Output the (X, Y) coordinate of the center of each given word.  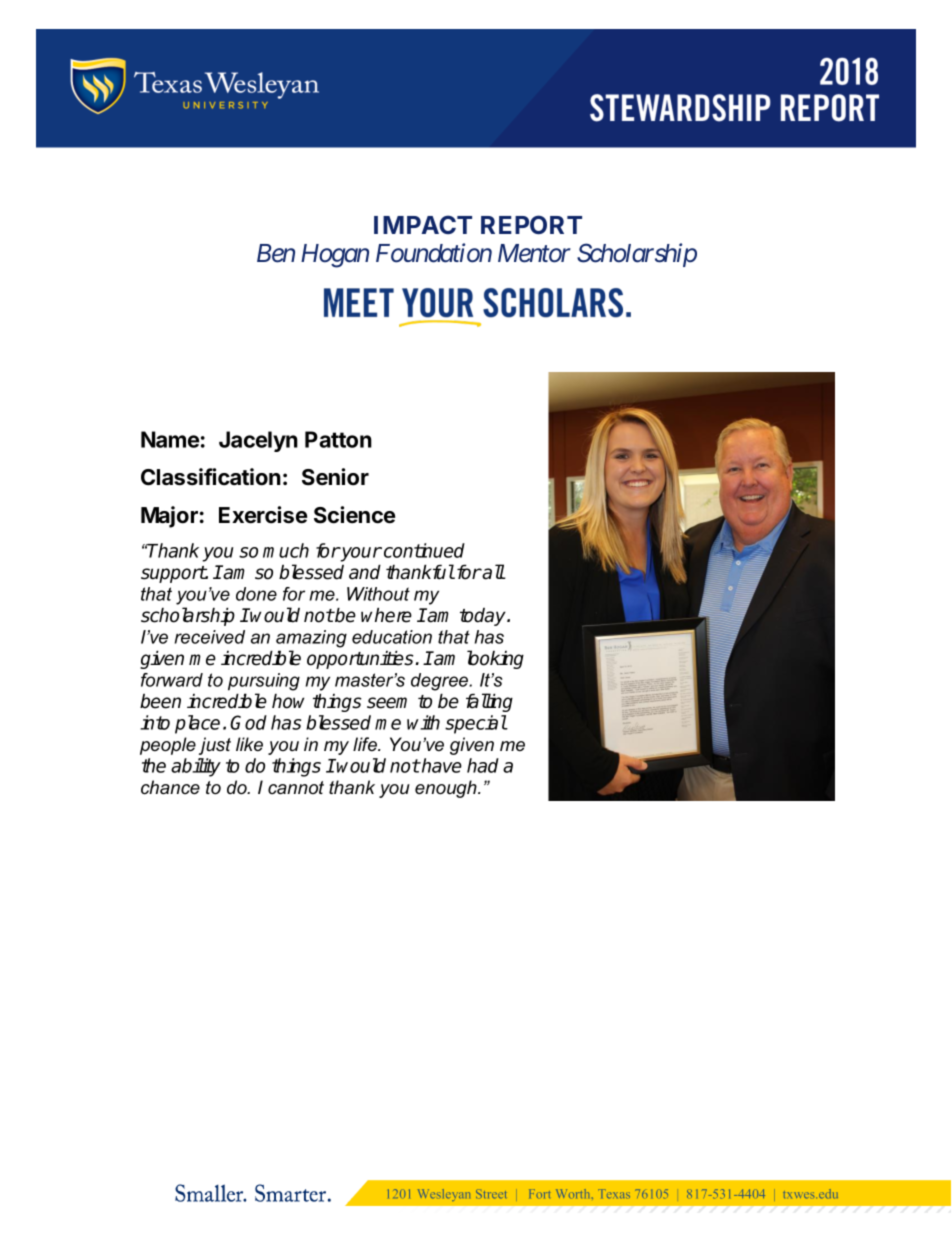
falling (489, 702)
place (197, 724)
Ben (276, 253)
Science (354, 515)
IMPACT (423, 224)
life (366, 744)
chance (170, 787)
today (484, 617)
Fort (539, 1193)
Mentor (534, 253)
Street (491, 1194)
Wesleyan (444, 1195)
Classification (211, 477)
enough (447, 789)
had (483, 765)
